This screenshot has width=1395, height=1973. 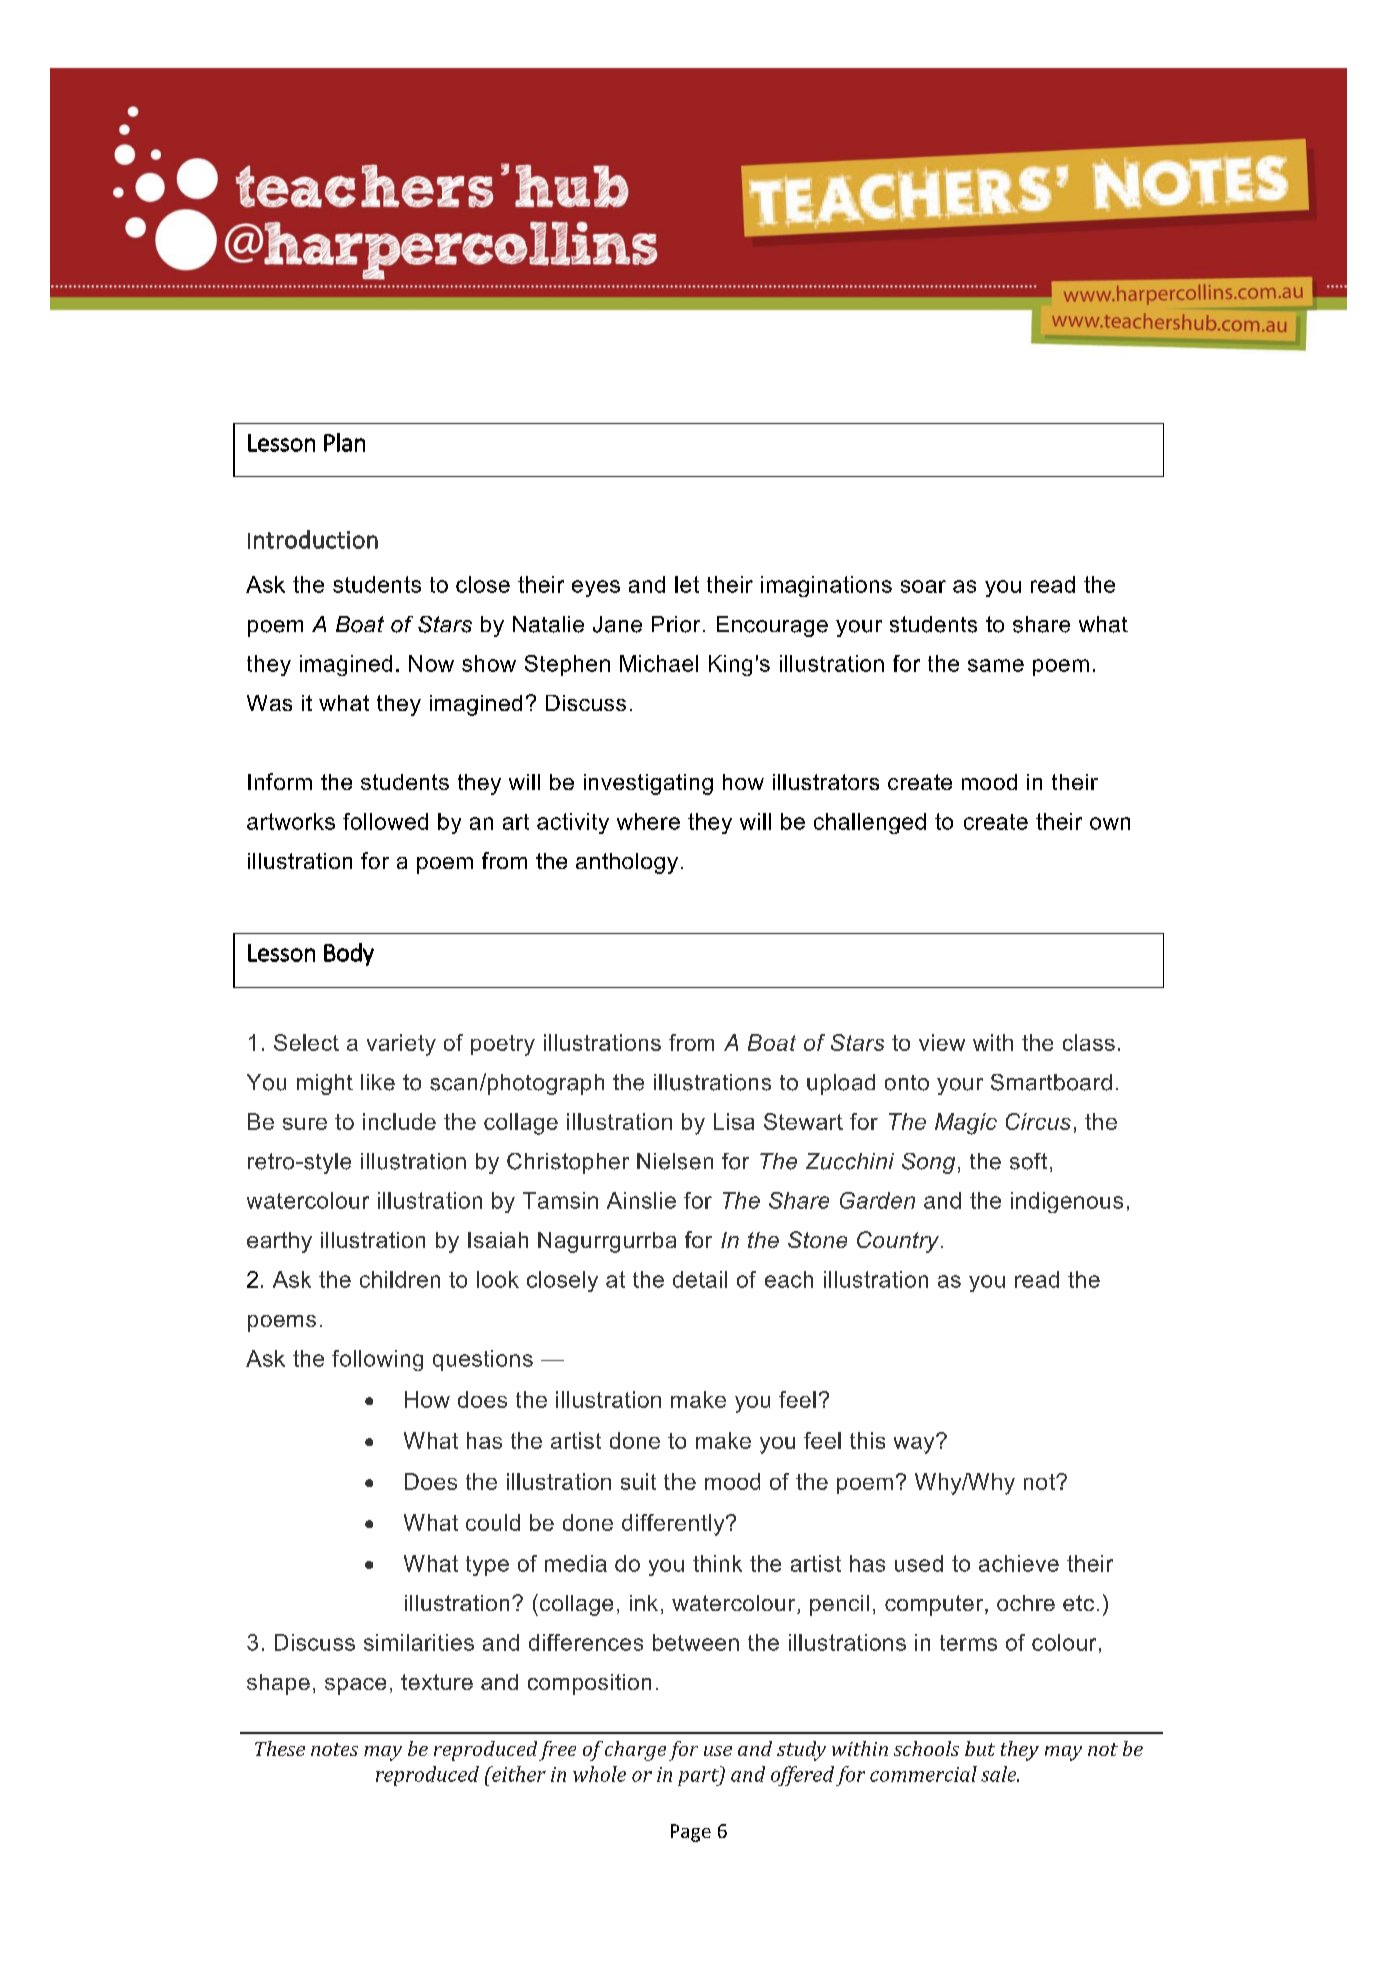 I want to click on own, so click(x=1110, y=823).
